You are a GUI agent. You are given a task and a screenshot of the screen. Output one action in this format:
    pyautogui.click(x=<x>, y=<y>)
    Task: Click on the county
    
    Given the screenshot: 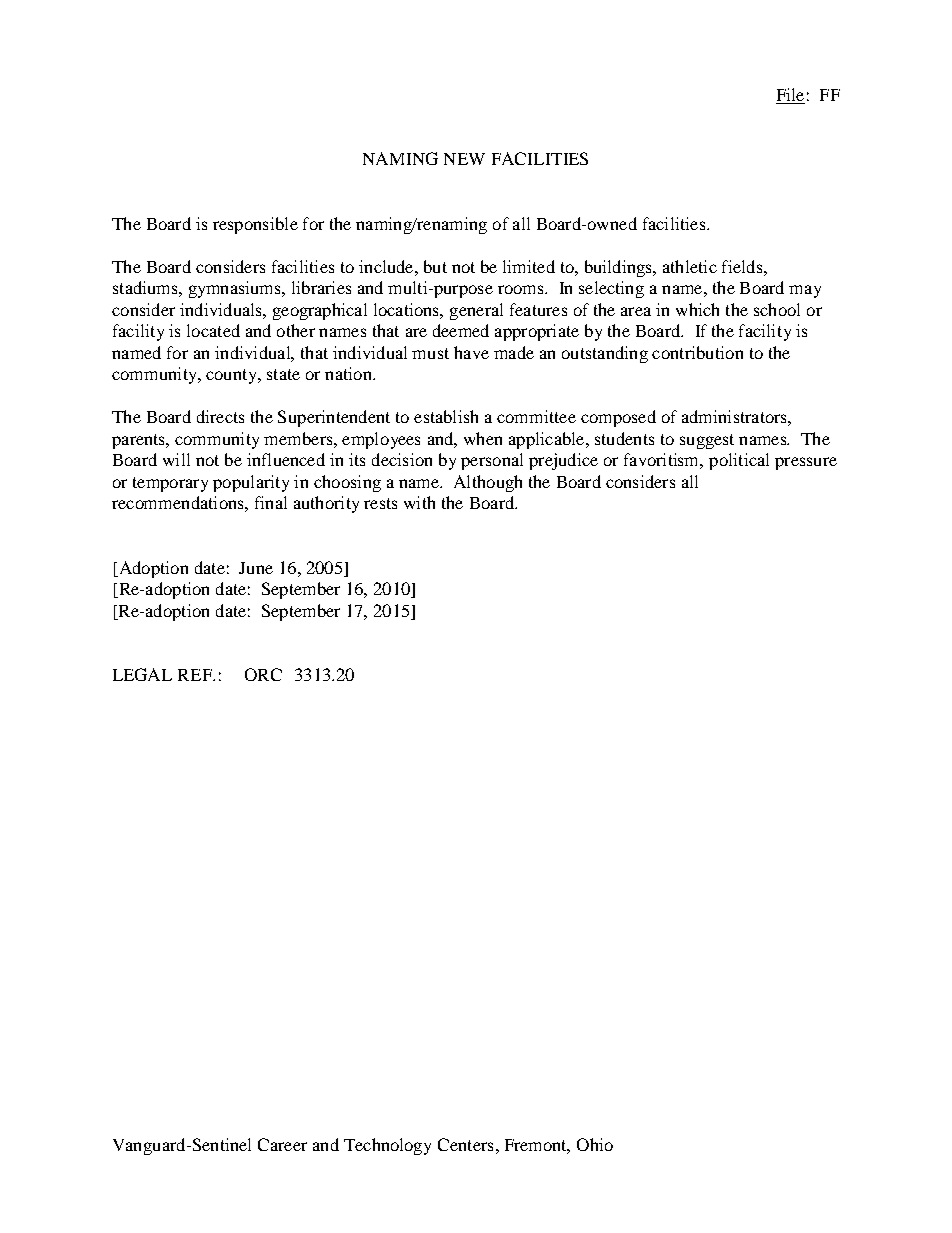 What is the action you would take?
    pyautogui.click(x=232, y=376)
